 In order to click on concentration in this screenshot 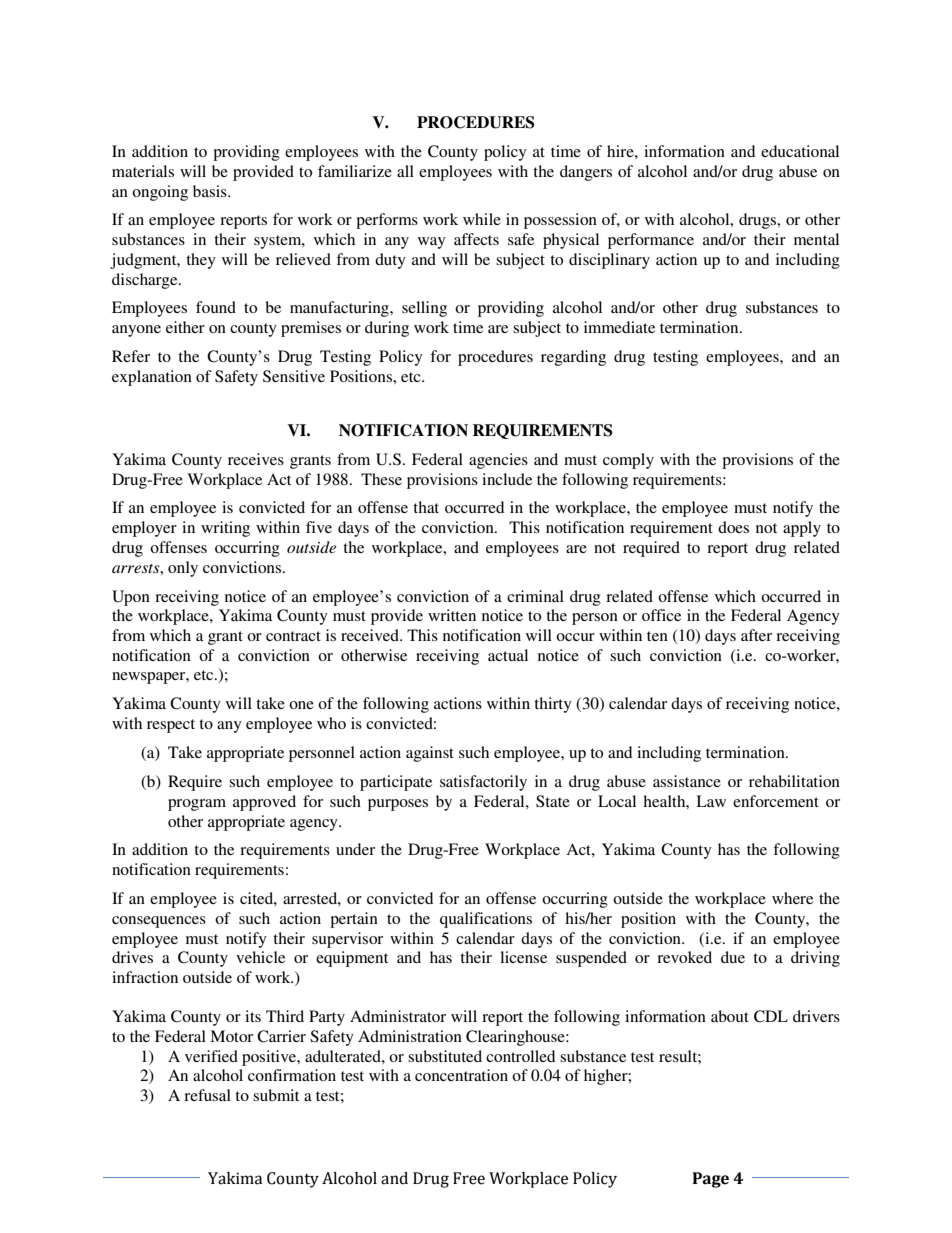, I will do `click(461, 1075)`.
